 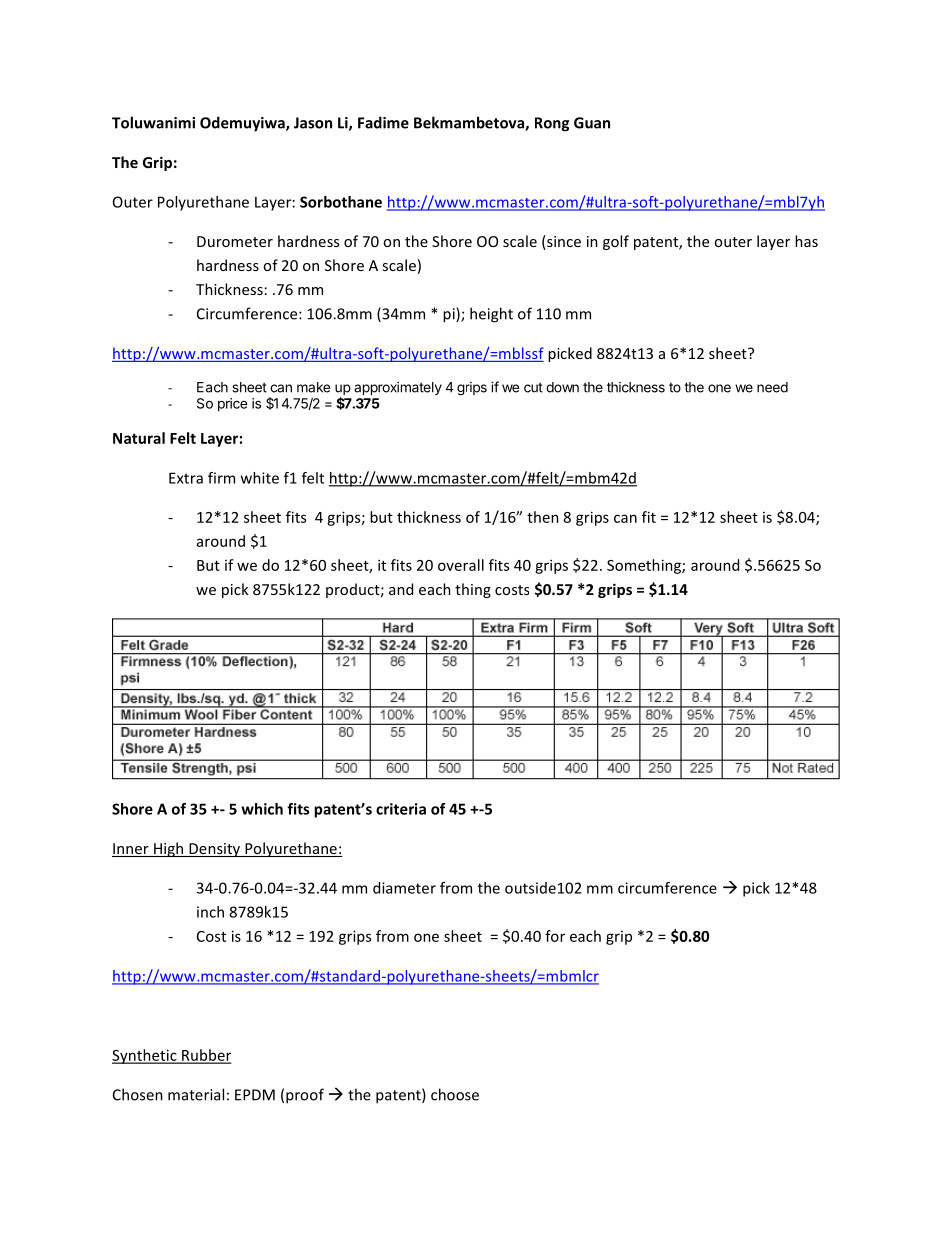 I want to click on firm, so click(x=221, y=478).
